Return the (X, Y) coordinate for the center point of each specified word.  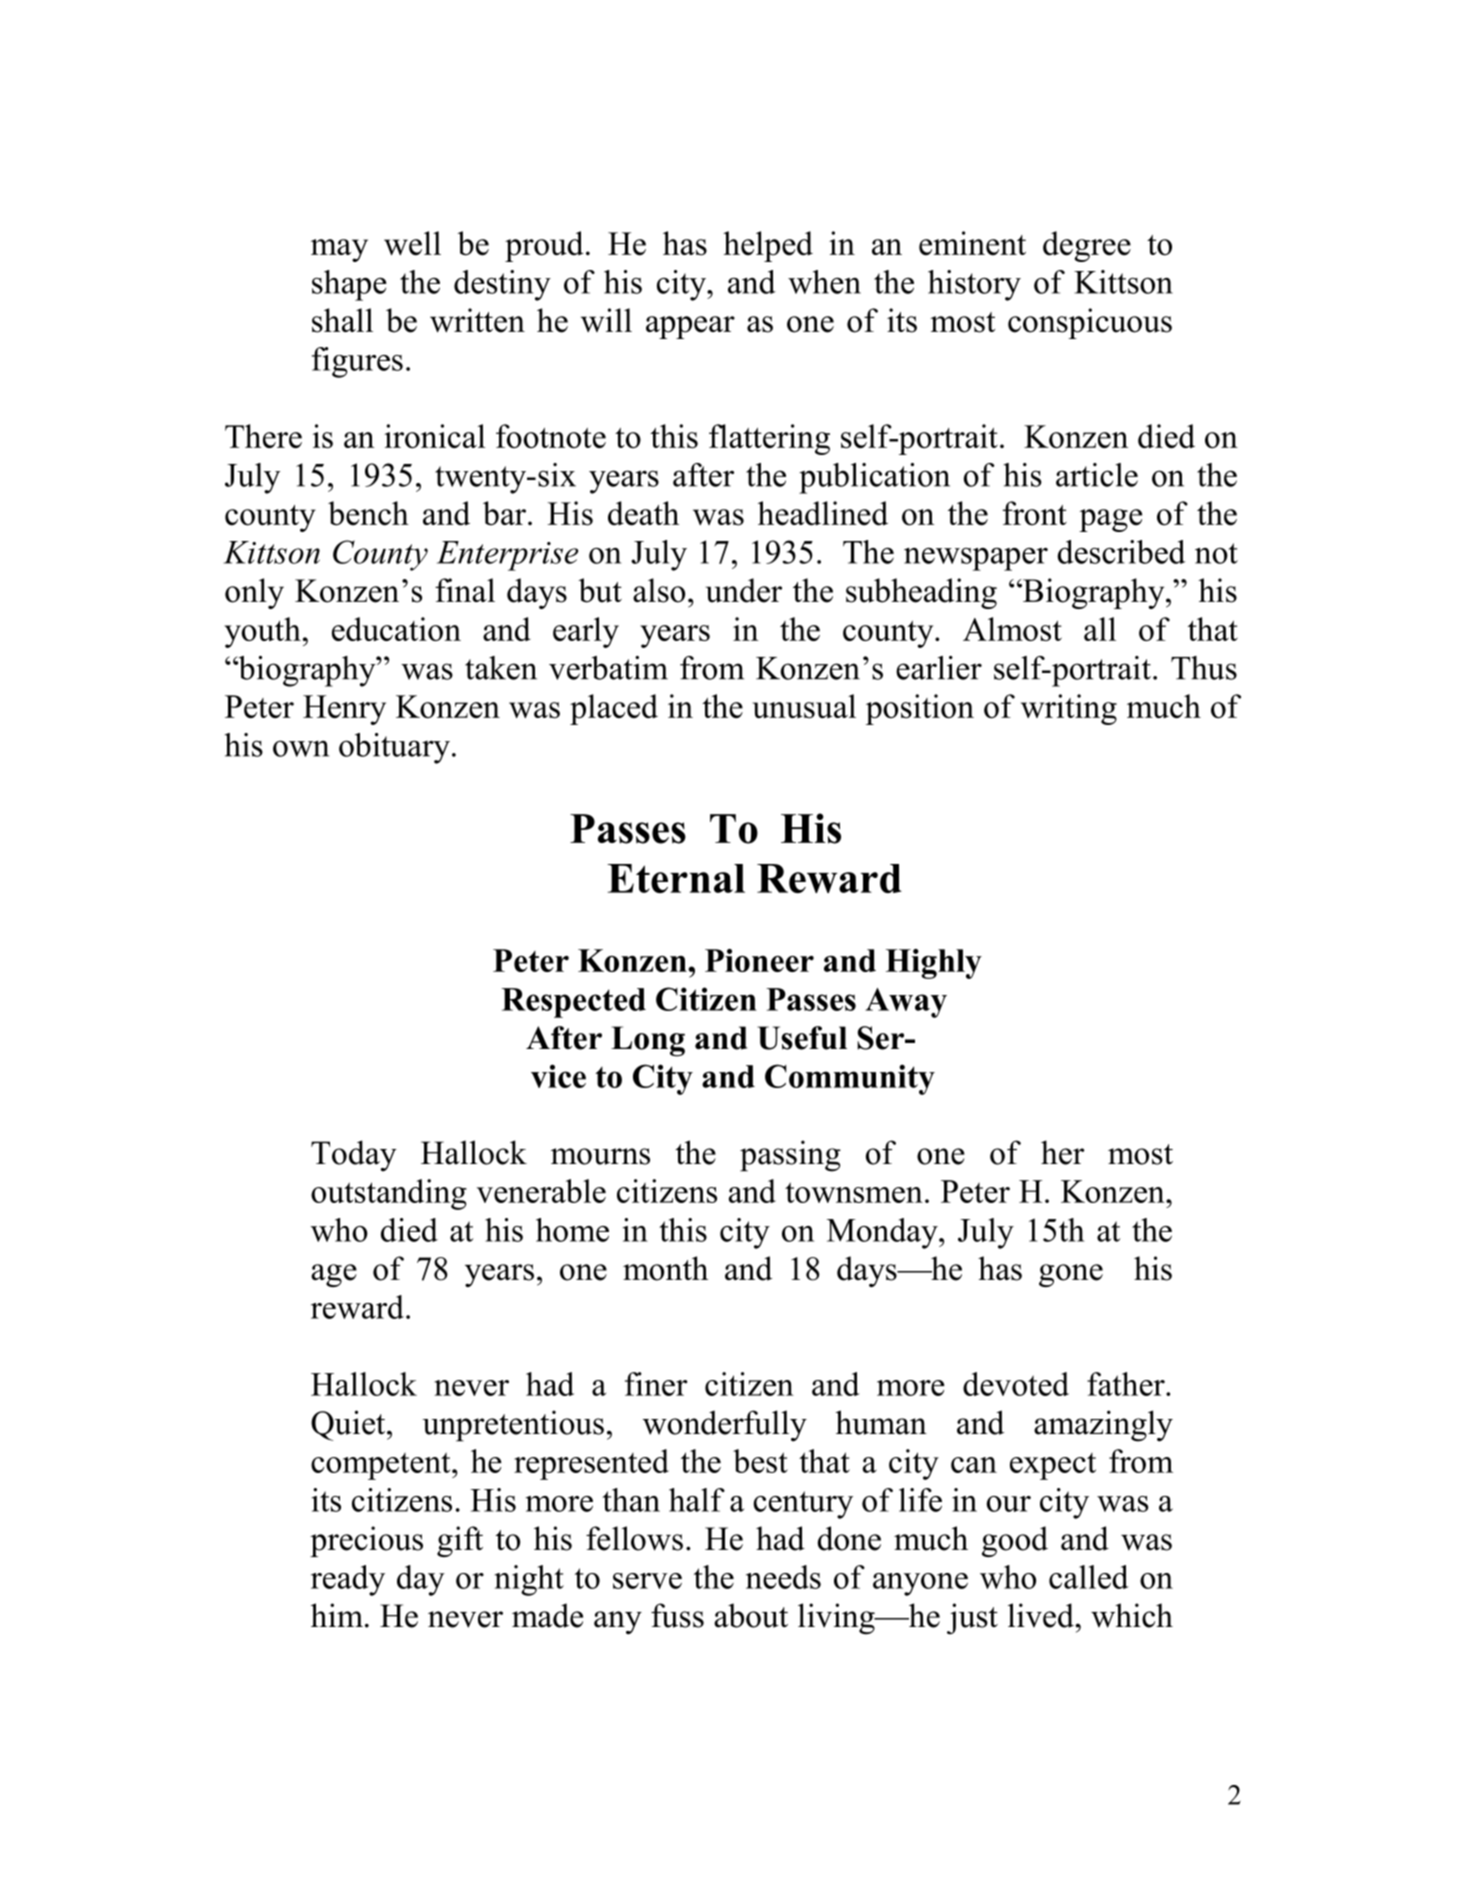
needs (783, 1577)
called (1088, 1577)
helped (768, 246)
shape (349, 285)
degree (1087, 246)
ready (348, 1580)
